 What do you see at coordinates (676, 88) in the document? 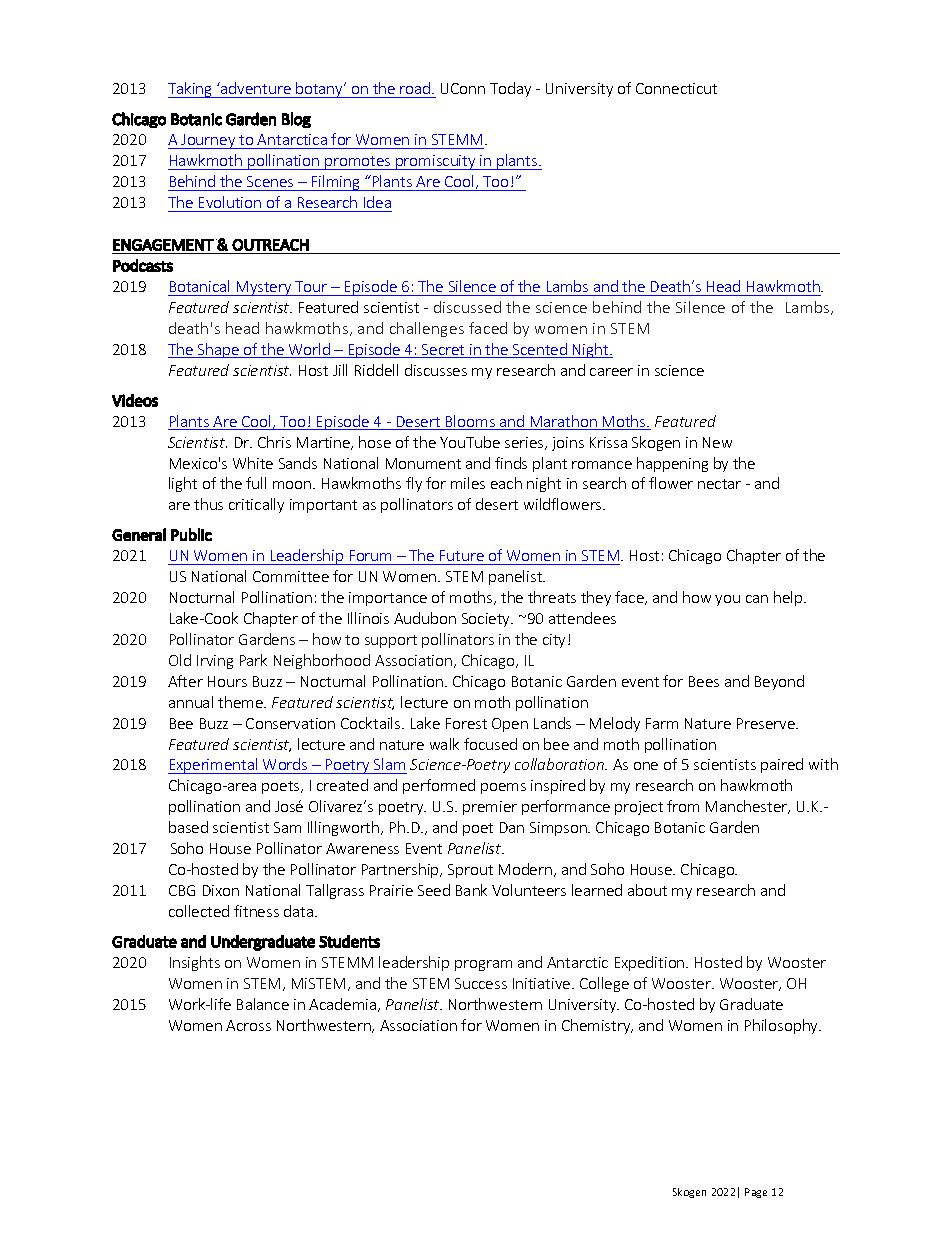
I see `Connecticut` at bounding box center [676, 88].
